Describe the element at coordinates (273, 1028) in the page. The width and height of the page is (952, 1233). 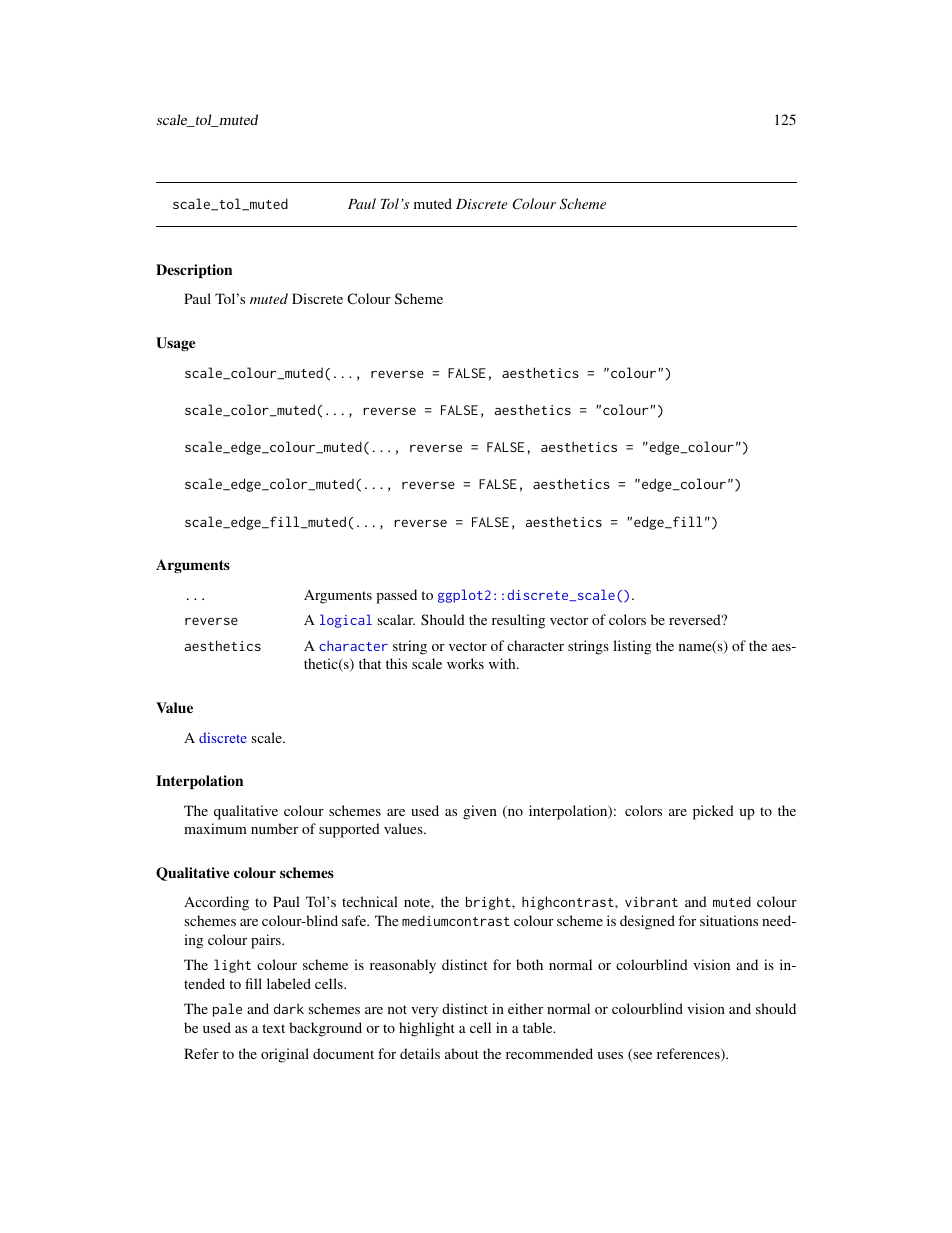
I see `text` at that location.
